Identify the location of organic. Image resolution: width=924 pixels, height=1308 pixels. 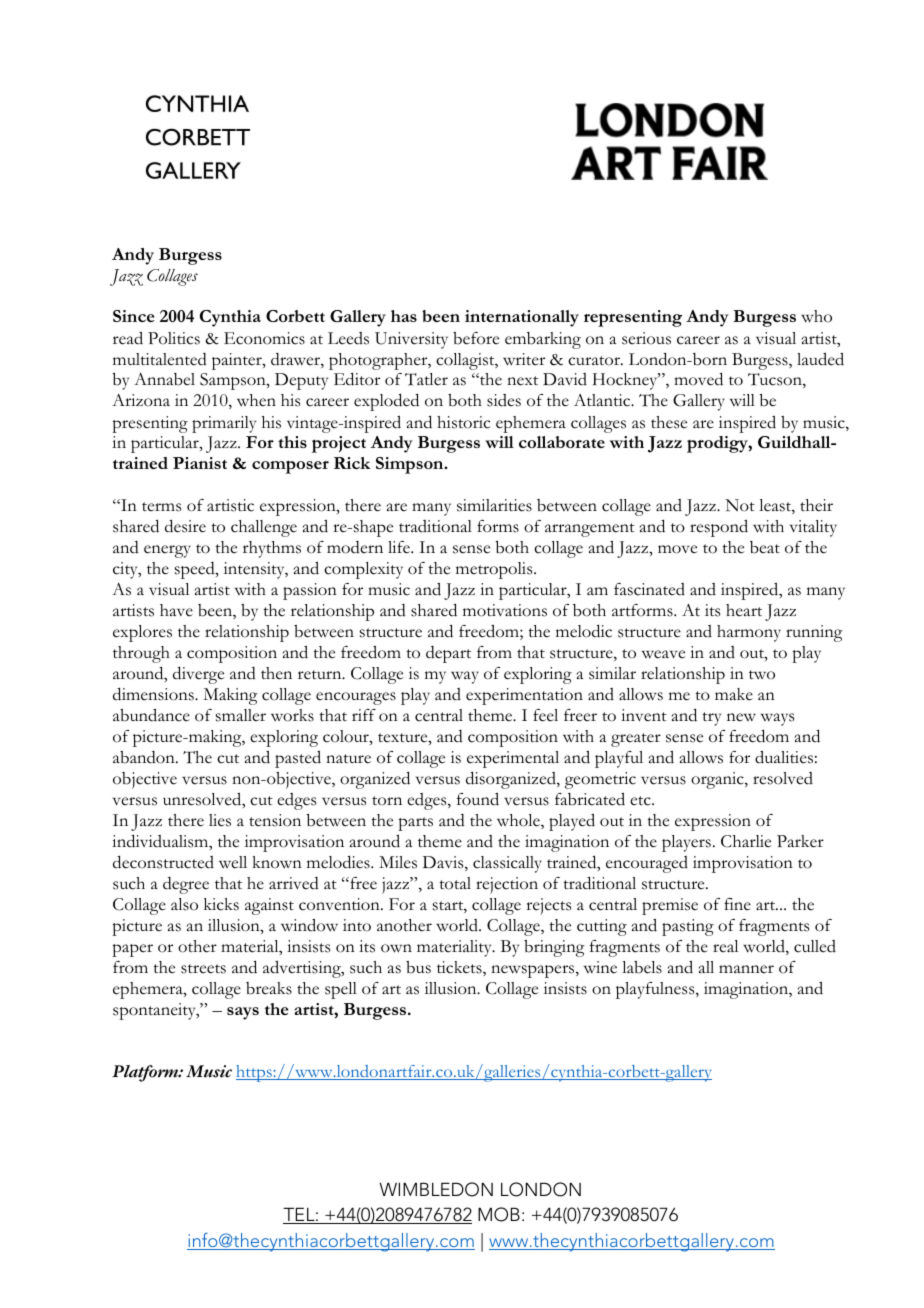
(718, 780).
